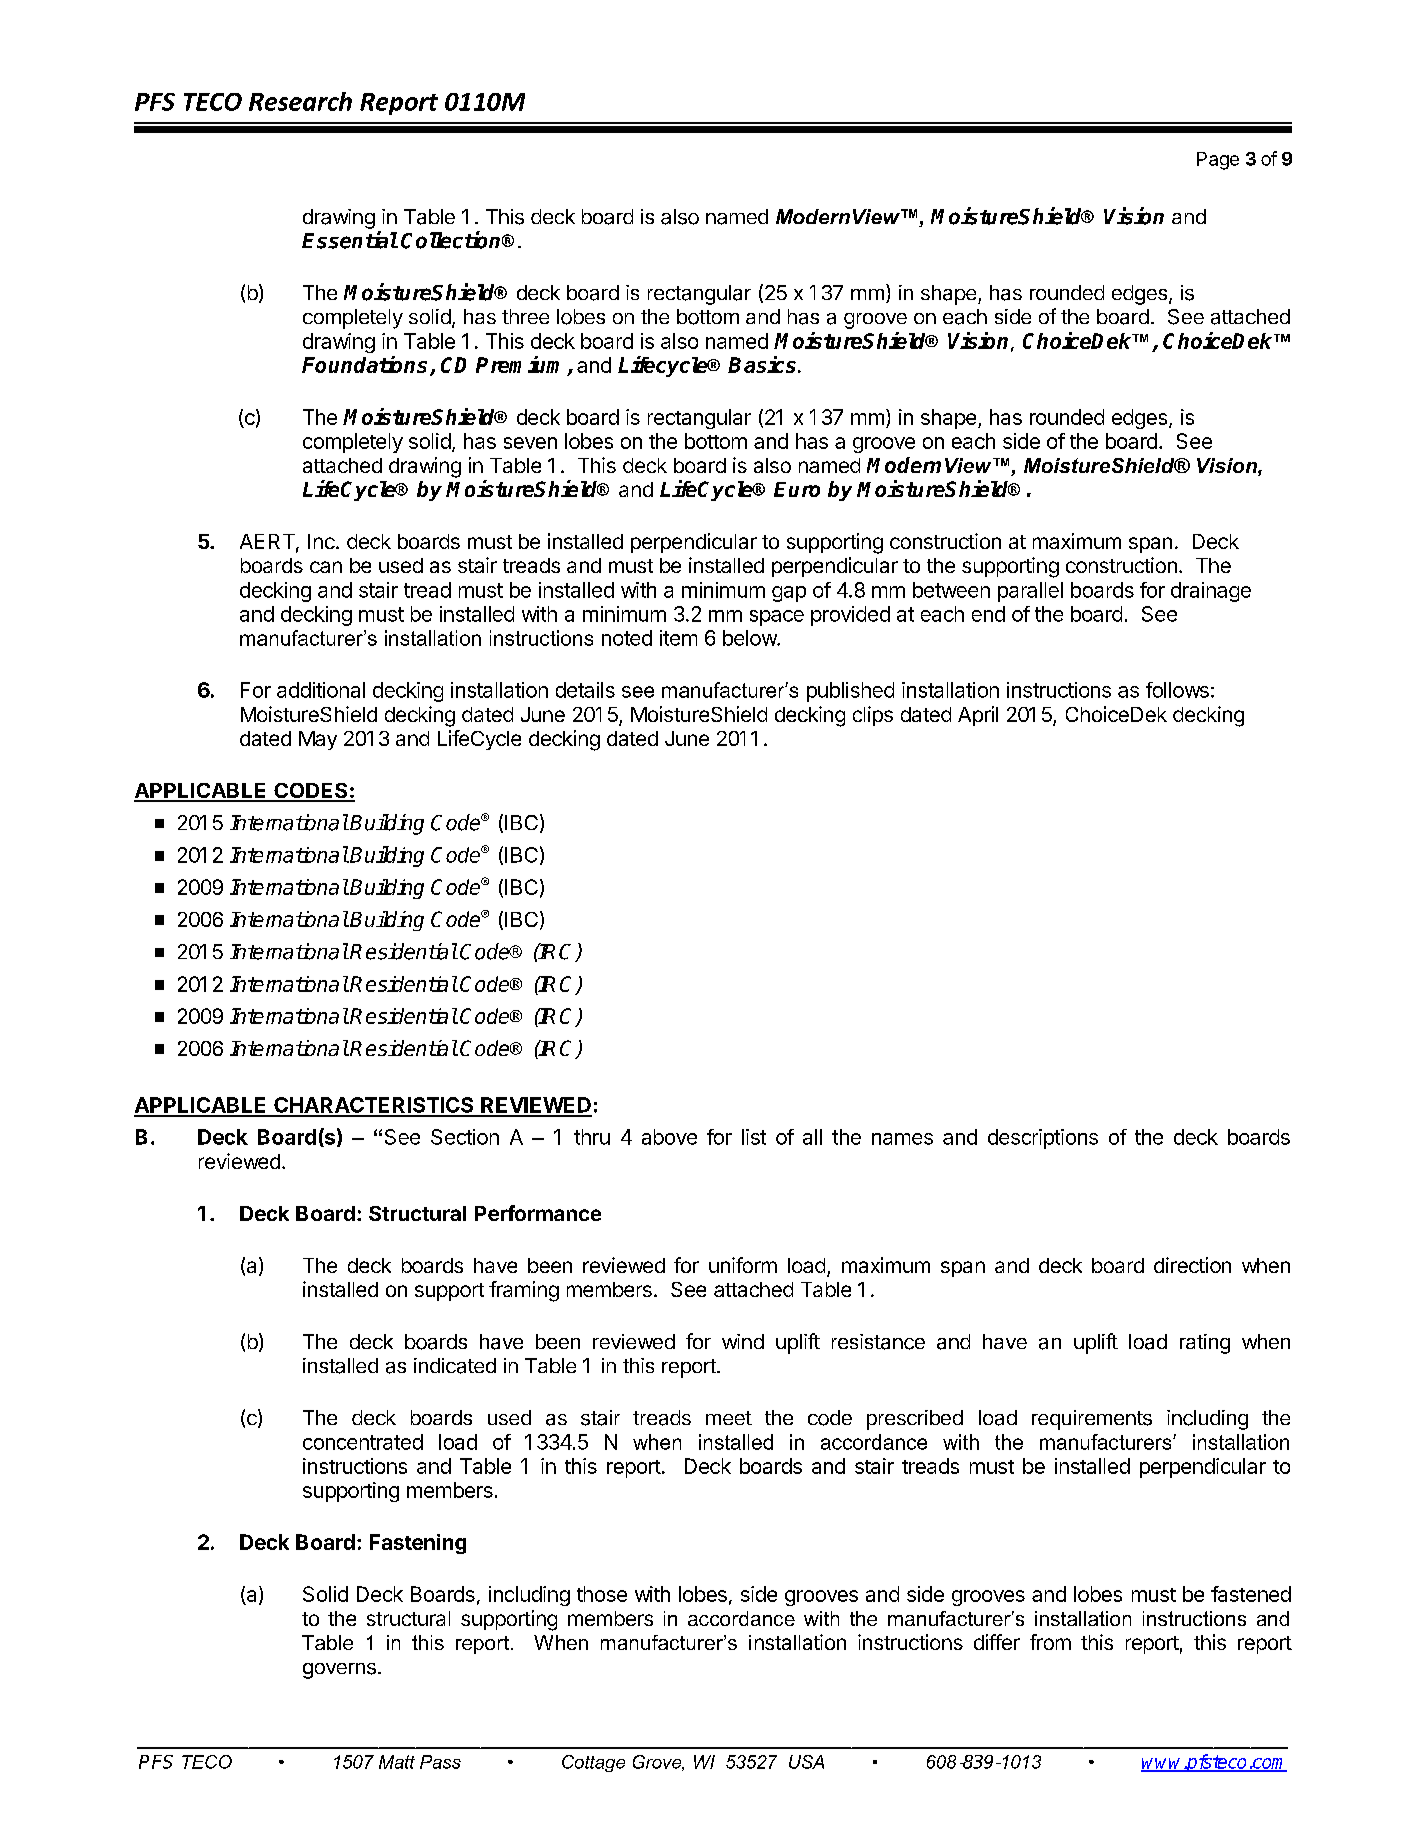 This screenshot has height=1845, width=1425. Describe the element at coordinates (763, 364) in the screenshot. I see `Basics` at that location.
